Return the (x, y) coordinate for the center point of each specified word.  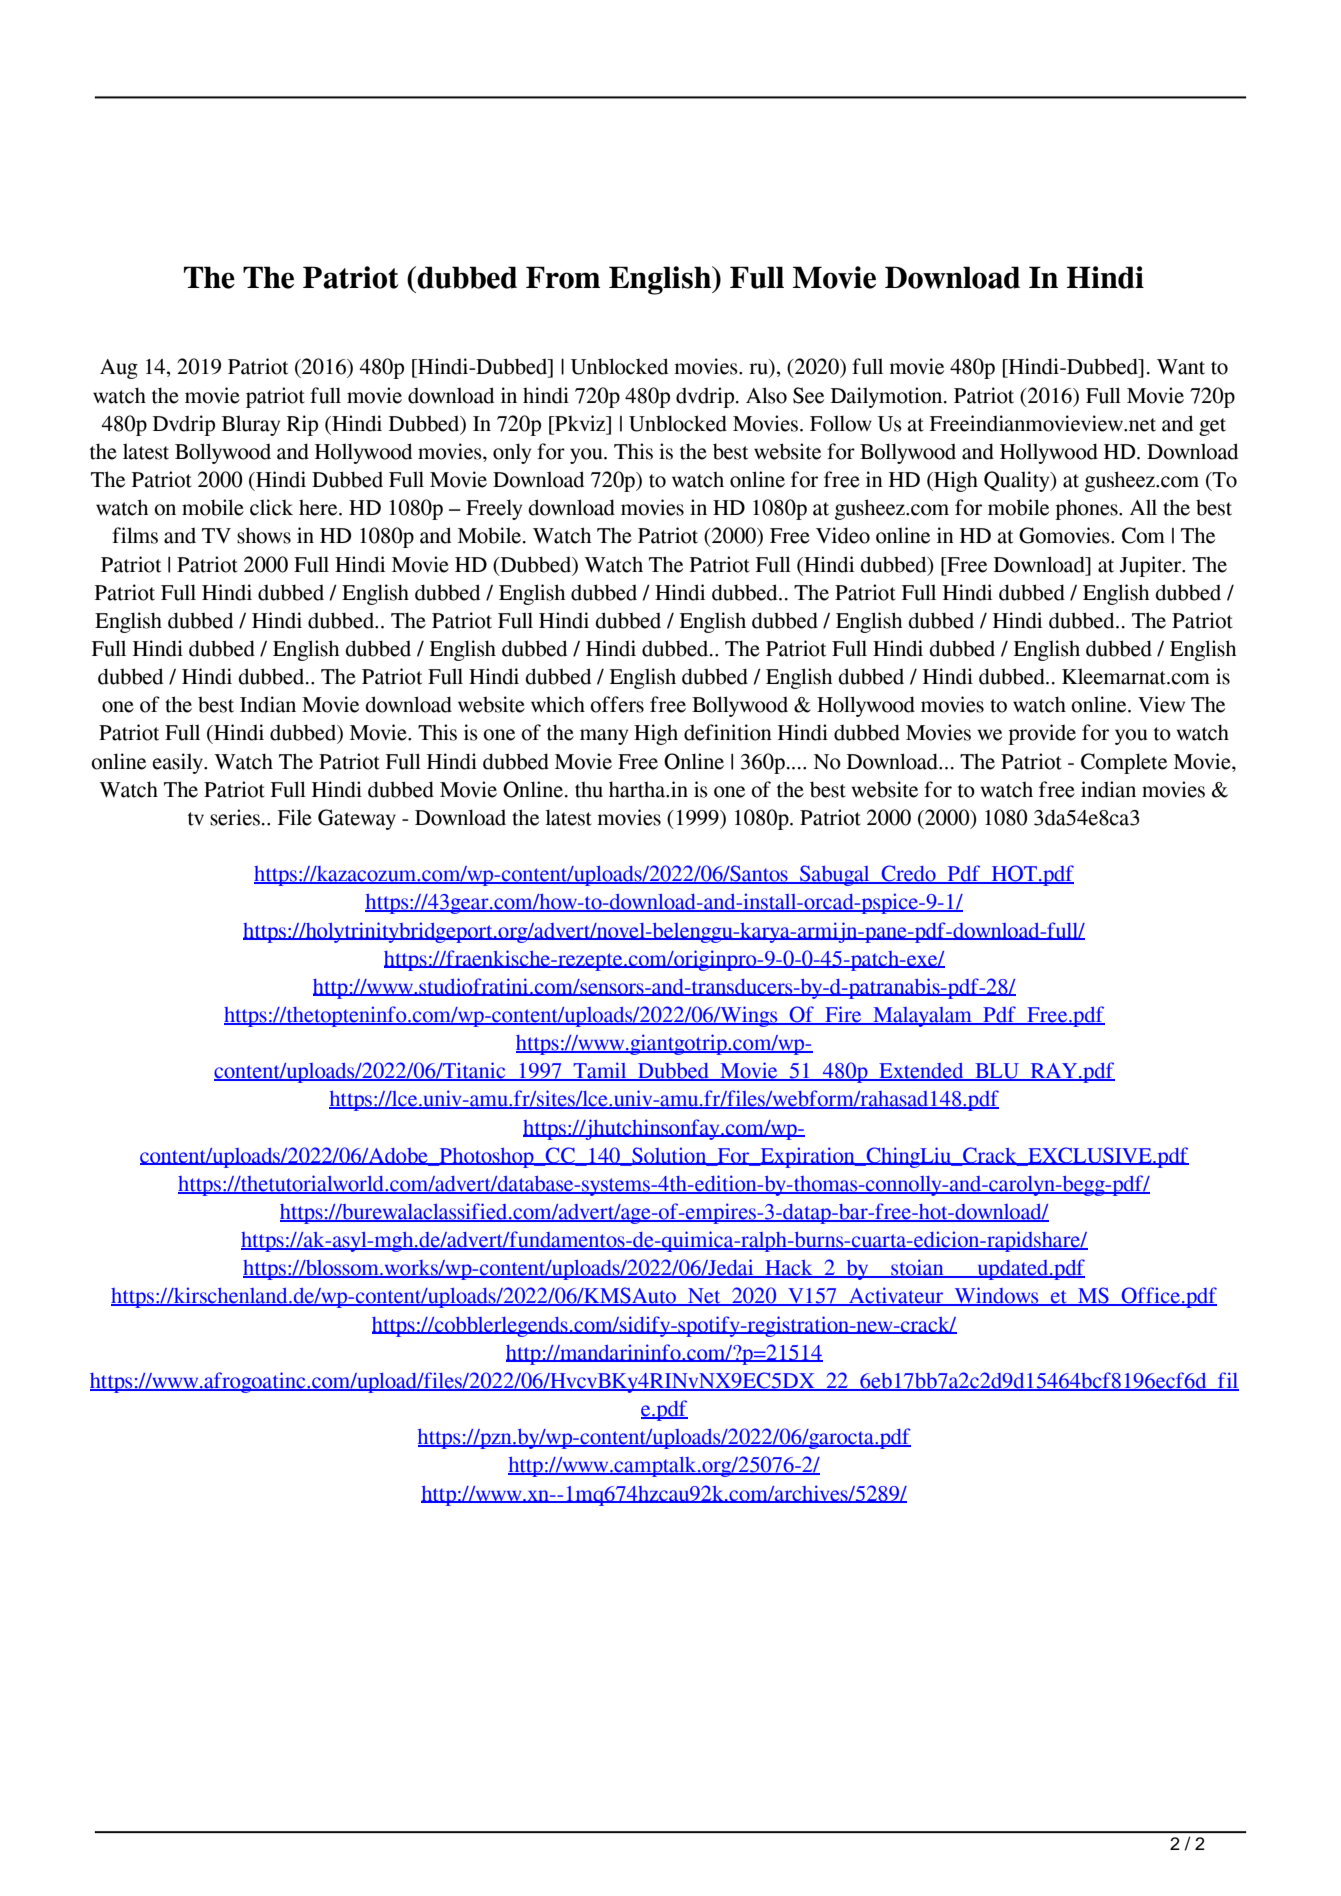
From (563, 277)
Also (766, 395)
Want (1181, 367)
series (235, 817)
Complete (1124, 763)
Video (843, 535)
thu (589, 789)
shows (264, 535)
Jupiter (1152, 566)
